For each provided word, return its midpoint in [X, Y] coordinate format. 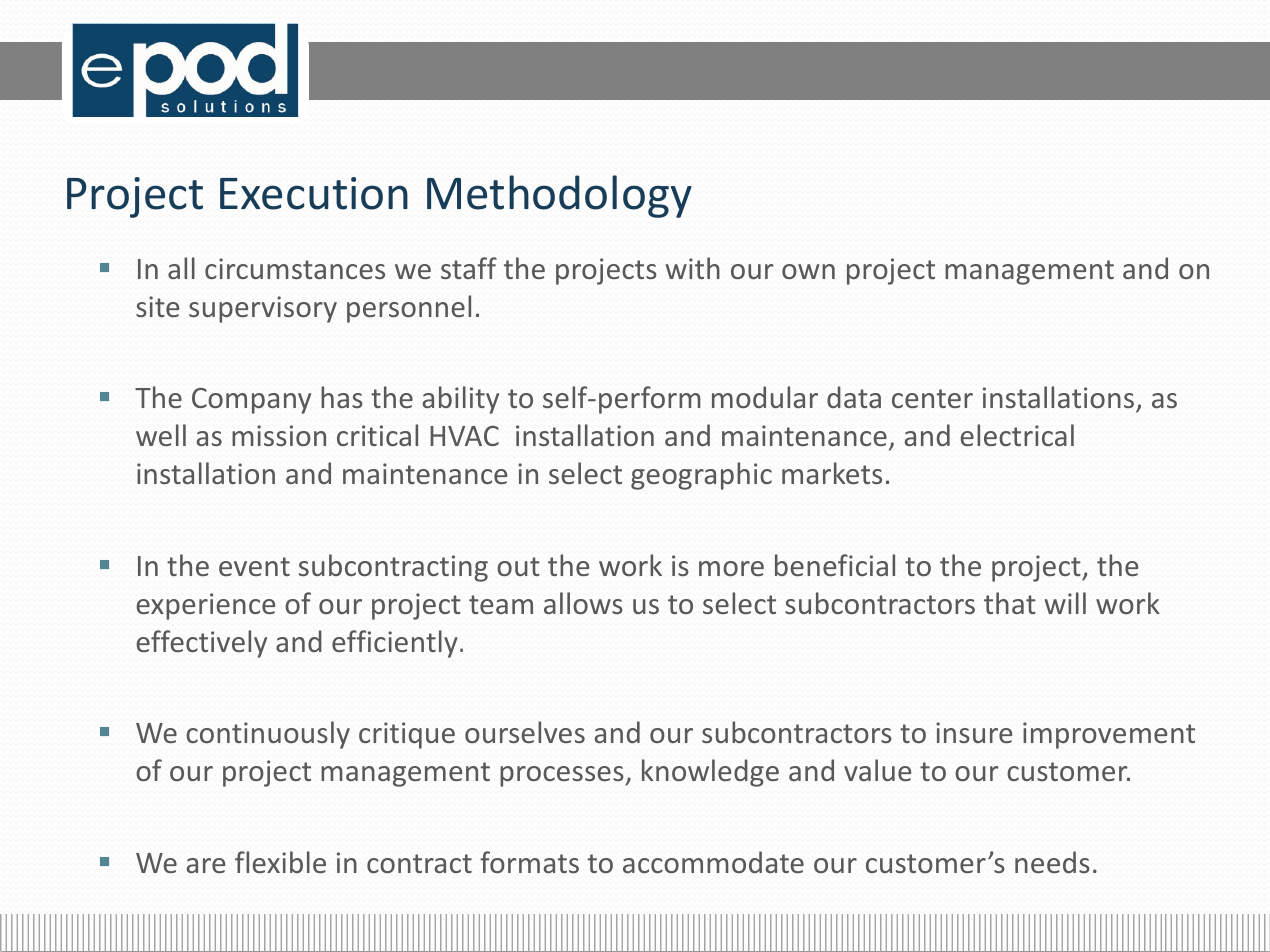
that [1010, 603]
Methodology [559, 196]
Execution [314, 193]
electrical [1017, 435]
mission [279, 435]
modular [765, 397]
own [808, 271]
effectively [201, 644]
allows [583, 603]
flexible [280, 862]
